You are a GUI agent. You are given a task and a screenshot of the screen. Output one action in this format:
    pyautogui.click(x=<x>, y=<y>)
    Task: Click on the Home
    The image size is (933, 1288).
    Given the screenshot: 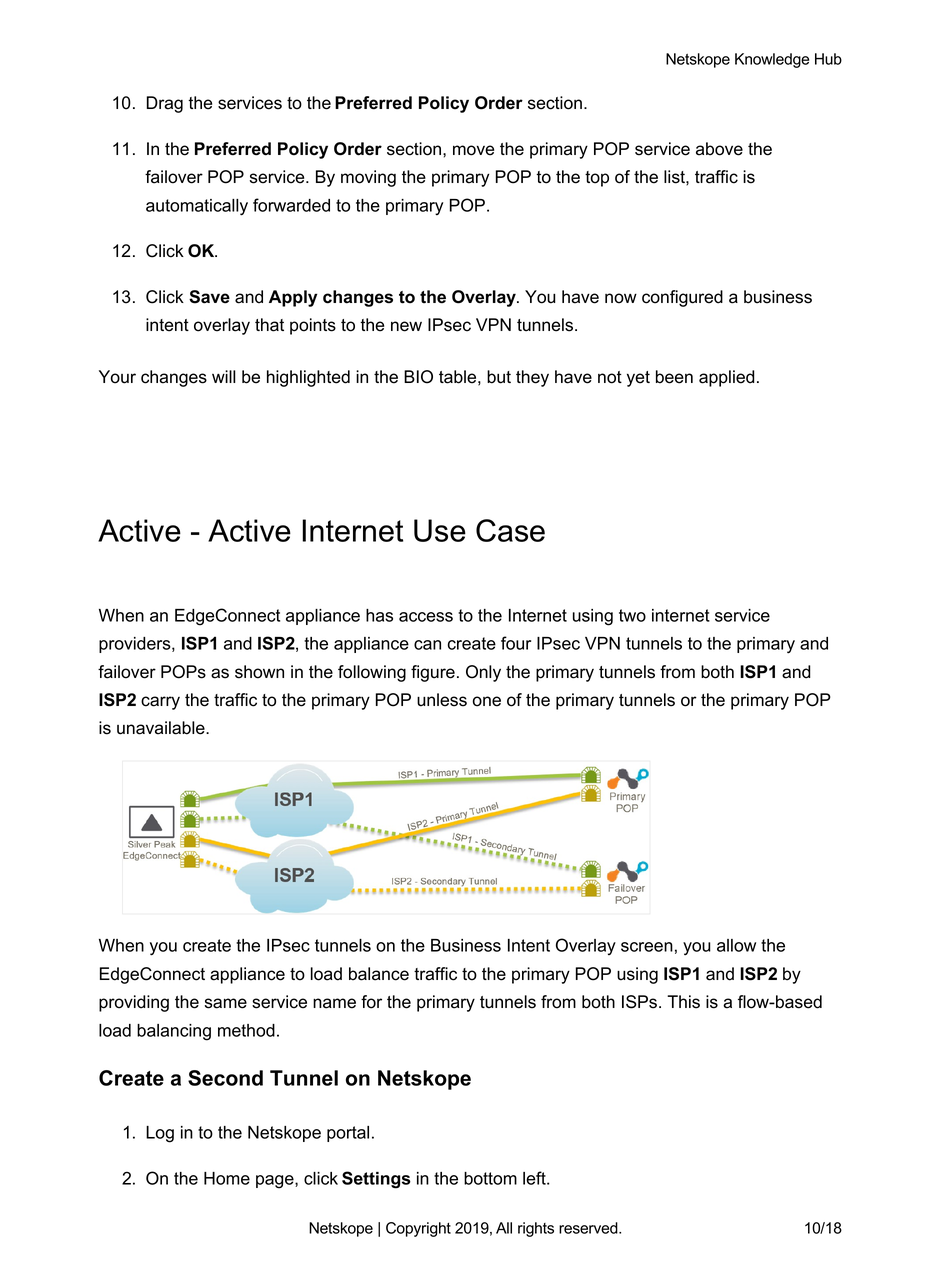 What is the action you would take?
    pyautogui.click(x=227, y=1178)
